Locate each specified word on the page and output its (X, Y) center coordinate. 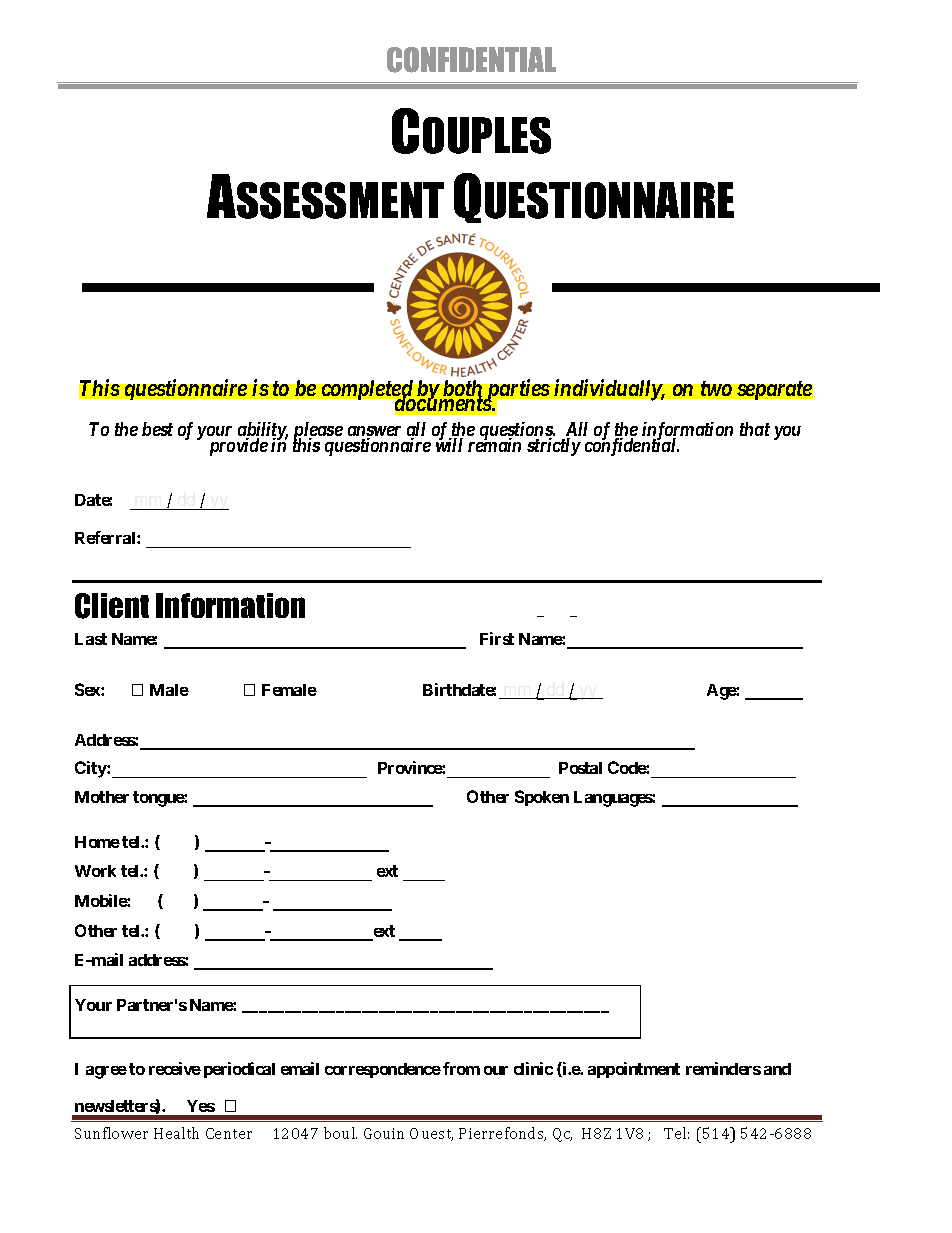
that (755, 429)
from (461, 1068)
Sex (88, 689)
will (449, 444)
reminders (723, 1068)
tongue (159, 799)
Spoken (542, 798)
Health (176, 1133)
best (157, 429)
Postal (580, 768)
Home (97, 842)
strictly (554, 447)
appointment (634, 1070)
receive (175, 1068)
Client (112, 606)
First (497, 638)
